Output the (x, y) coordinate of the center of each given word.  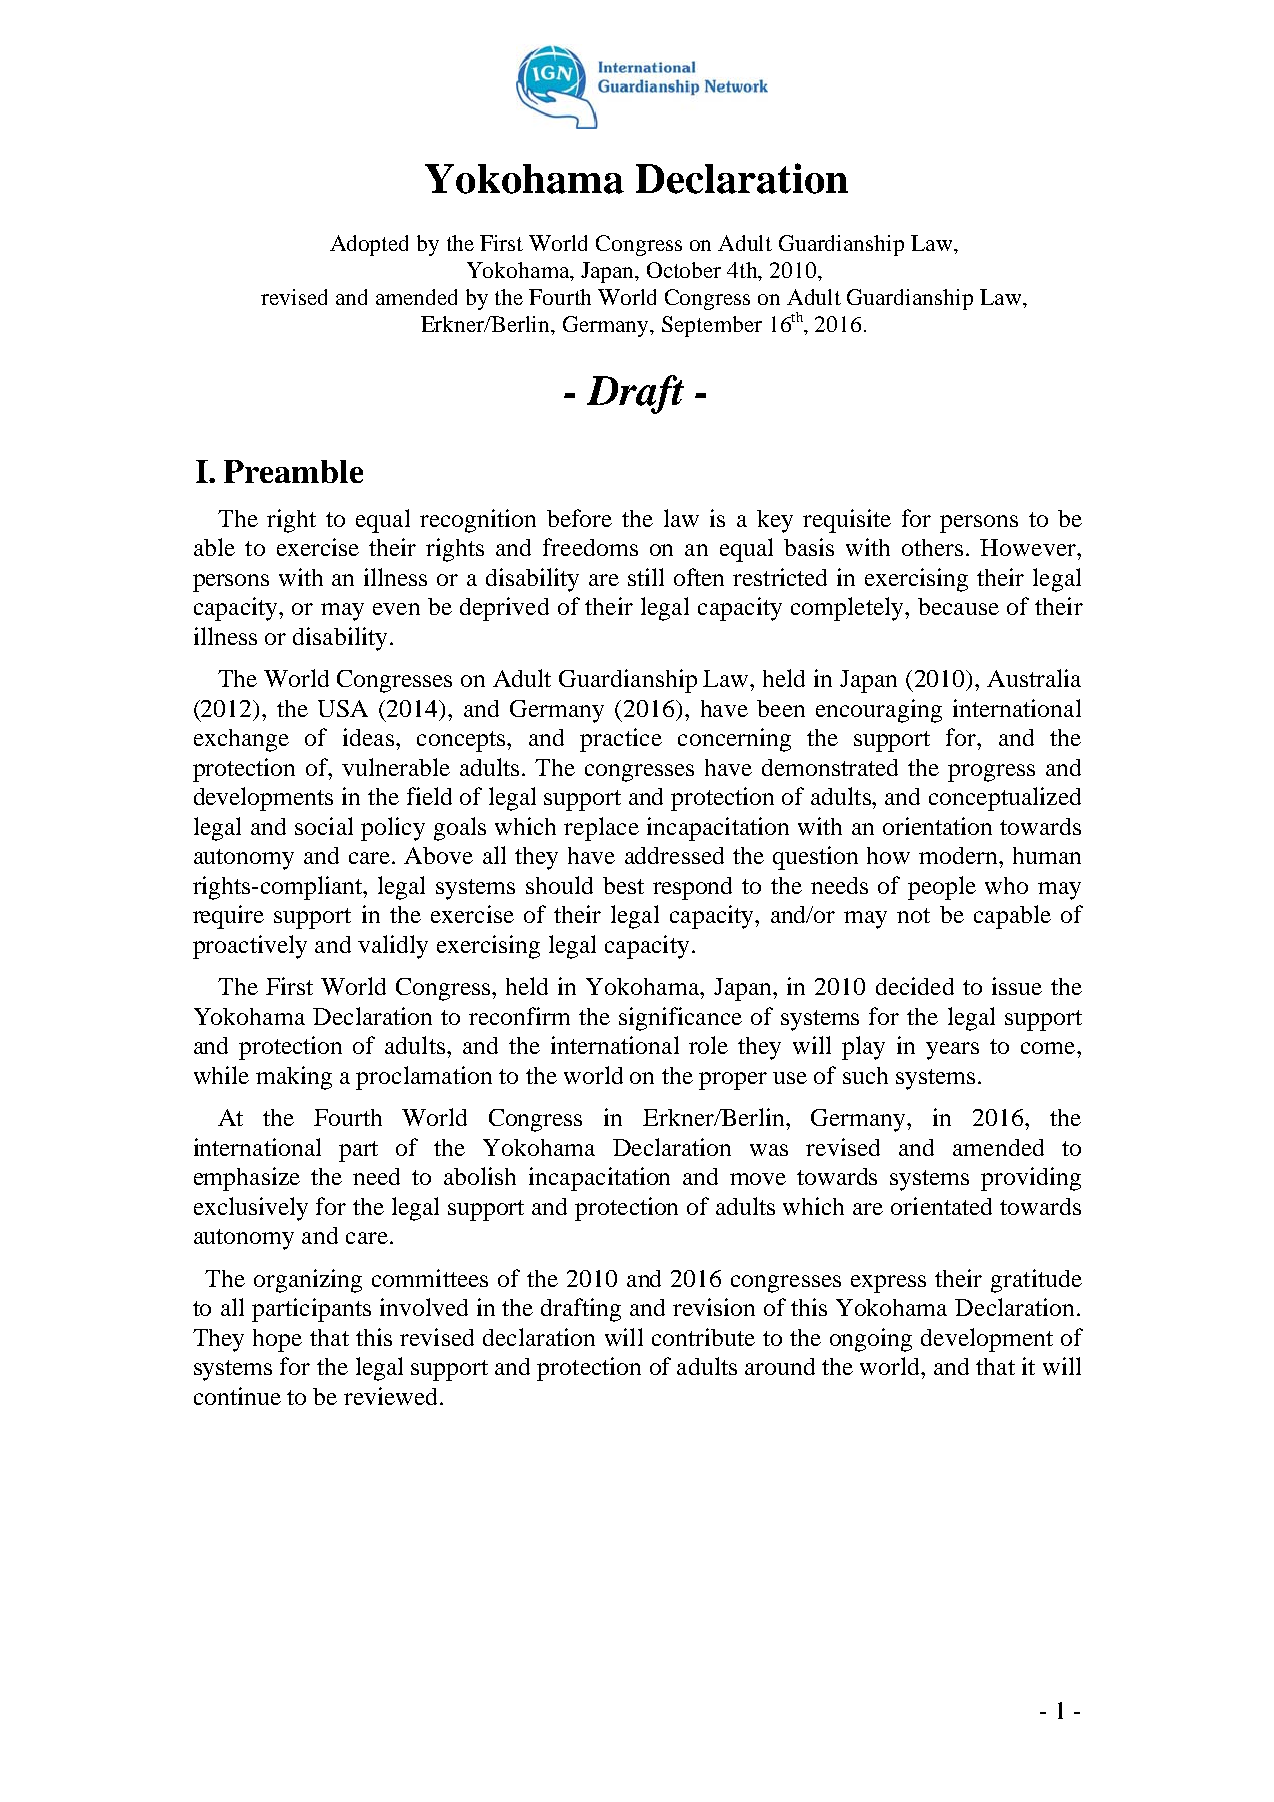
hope (277, 1340)
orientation (937, 826)
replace (601, 829)
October (684, 270)
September (712, 326)
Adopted (369, 245)
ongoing (871, 1340)
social (324, 826)
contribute (703, 1337)
